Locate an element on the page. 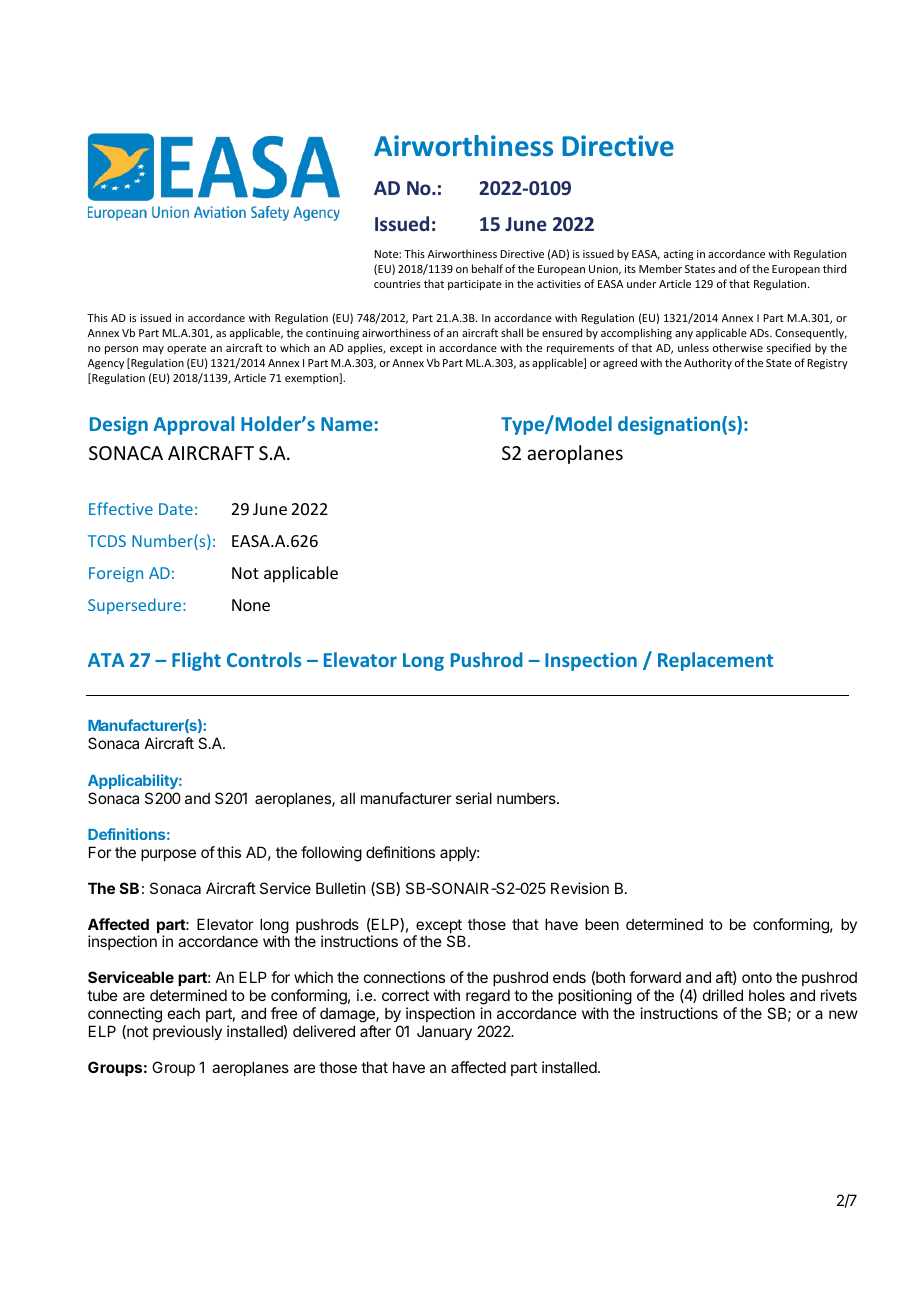 Image resolution: width=924 pixels, height=1307 pixels. behalf is located at coordinates (487, 268).
